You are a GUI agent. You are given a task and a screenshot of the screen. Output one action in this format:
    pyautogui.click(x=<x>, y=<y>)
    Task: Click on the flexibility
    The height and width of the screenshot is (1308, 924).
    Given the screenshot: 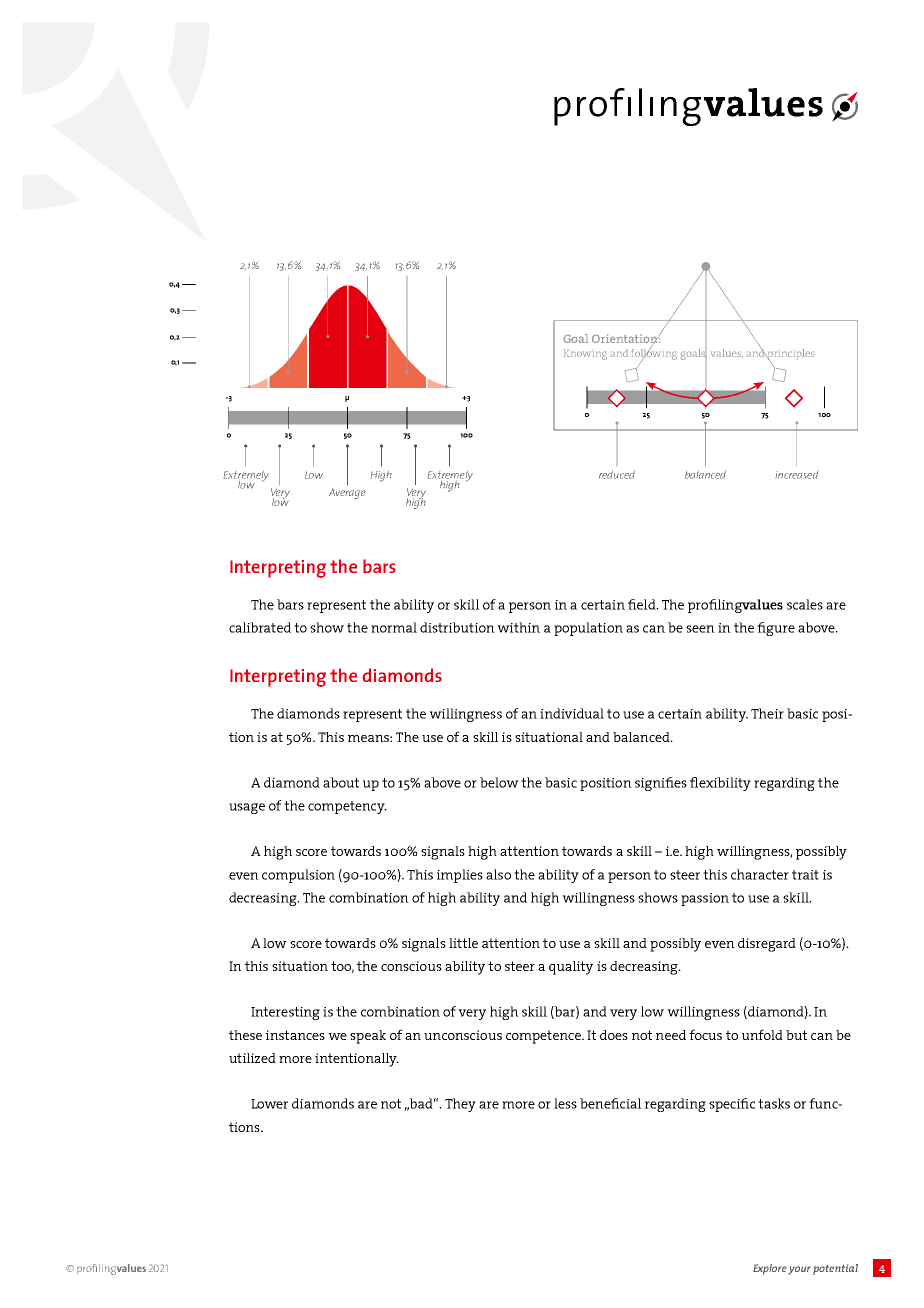 What is the action you would take?
    pyautogui.click(x=720, y=784)
